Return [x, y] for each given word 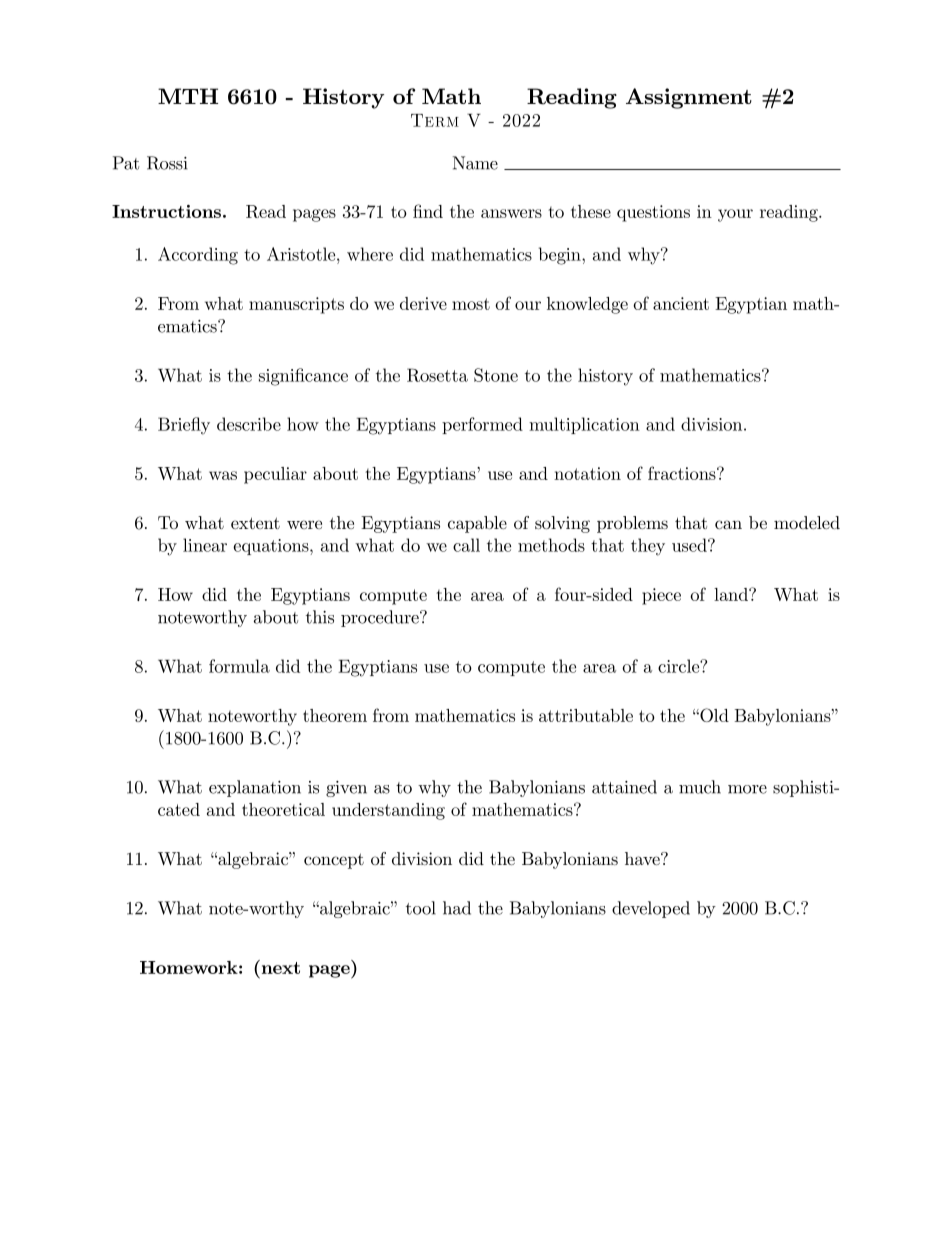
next [279, 967]
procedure [381, 618]
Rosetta [437, 375]
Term [435, 120]
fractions [682, 473]
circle [679, 666]
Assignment [689, 98]
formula [239, 666]
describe [249, 424]
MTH [188, 96]
